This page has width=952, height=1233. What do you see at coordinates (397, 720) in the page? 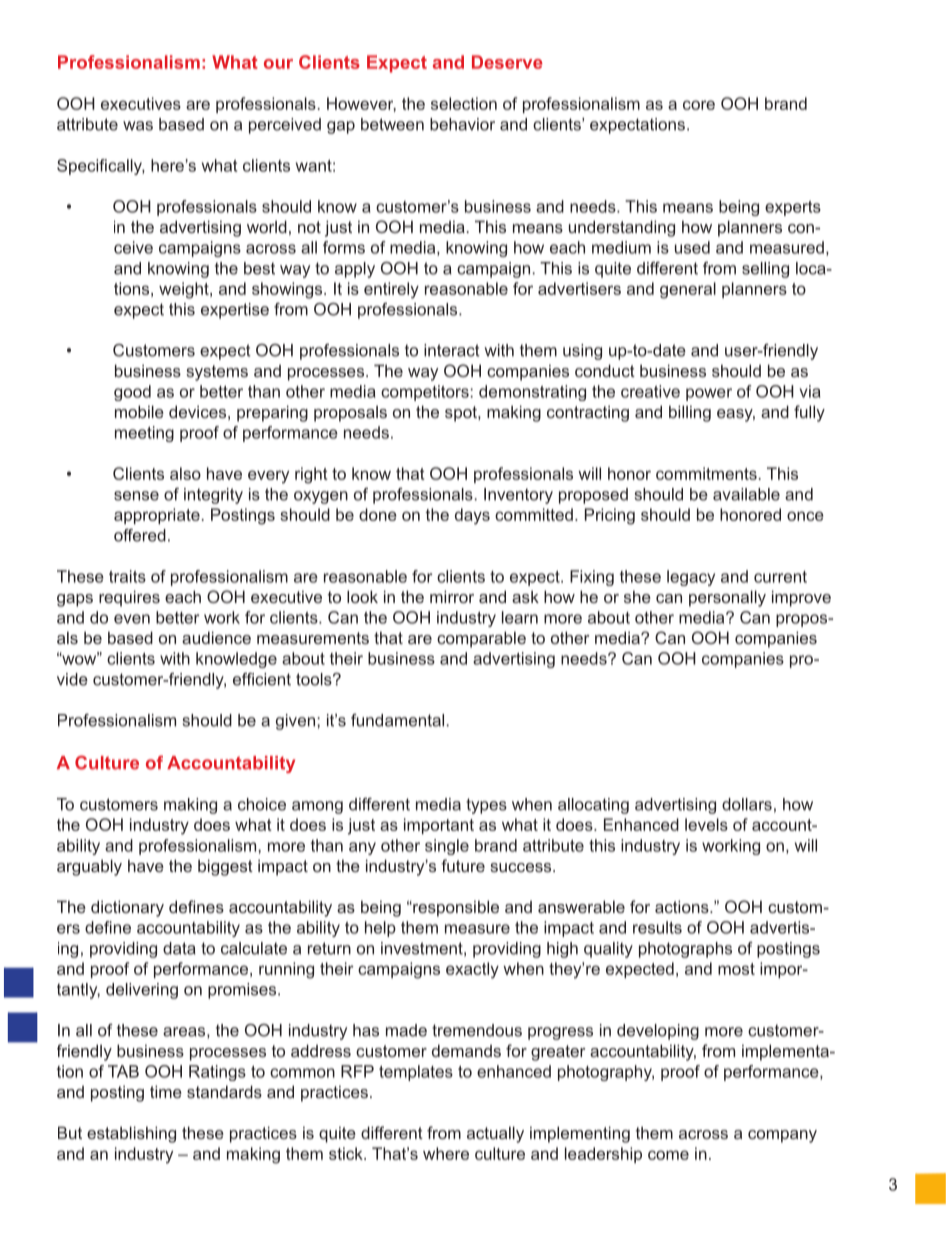
I see `fundamental` at bounding box center [397, 720].
